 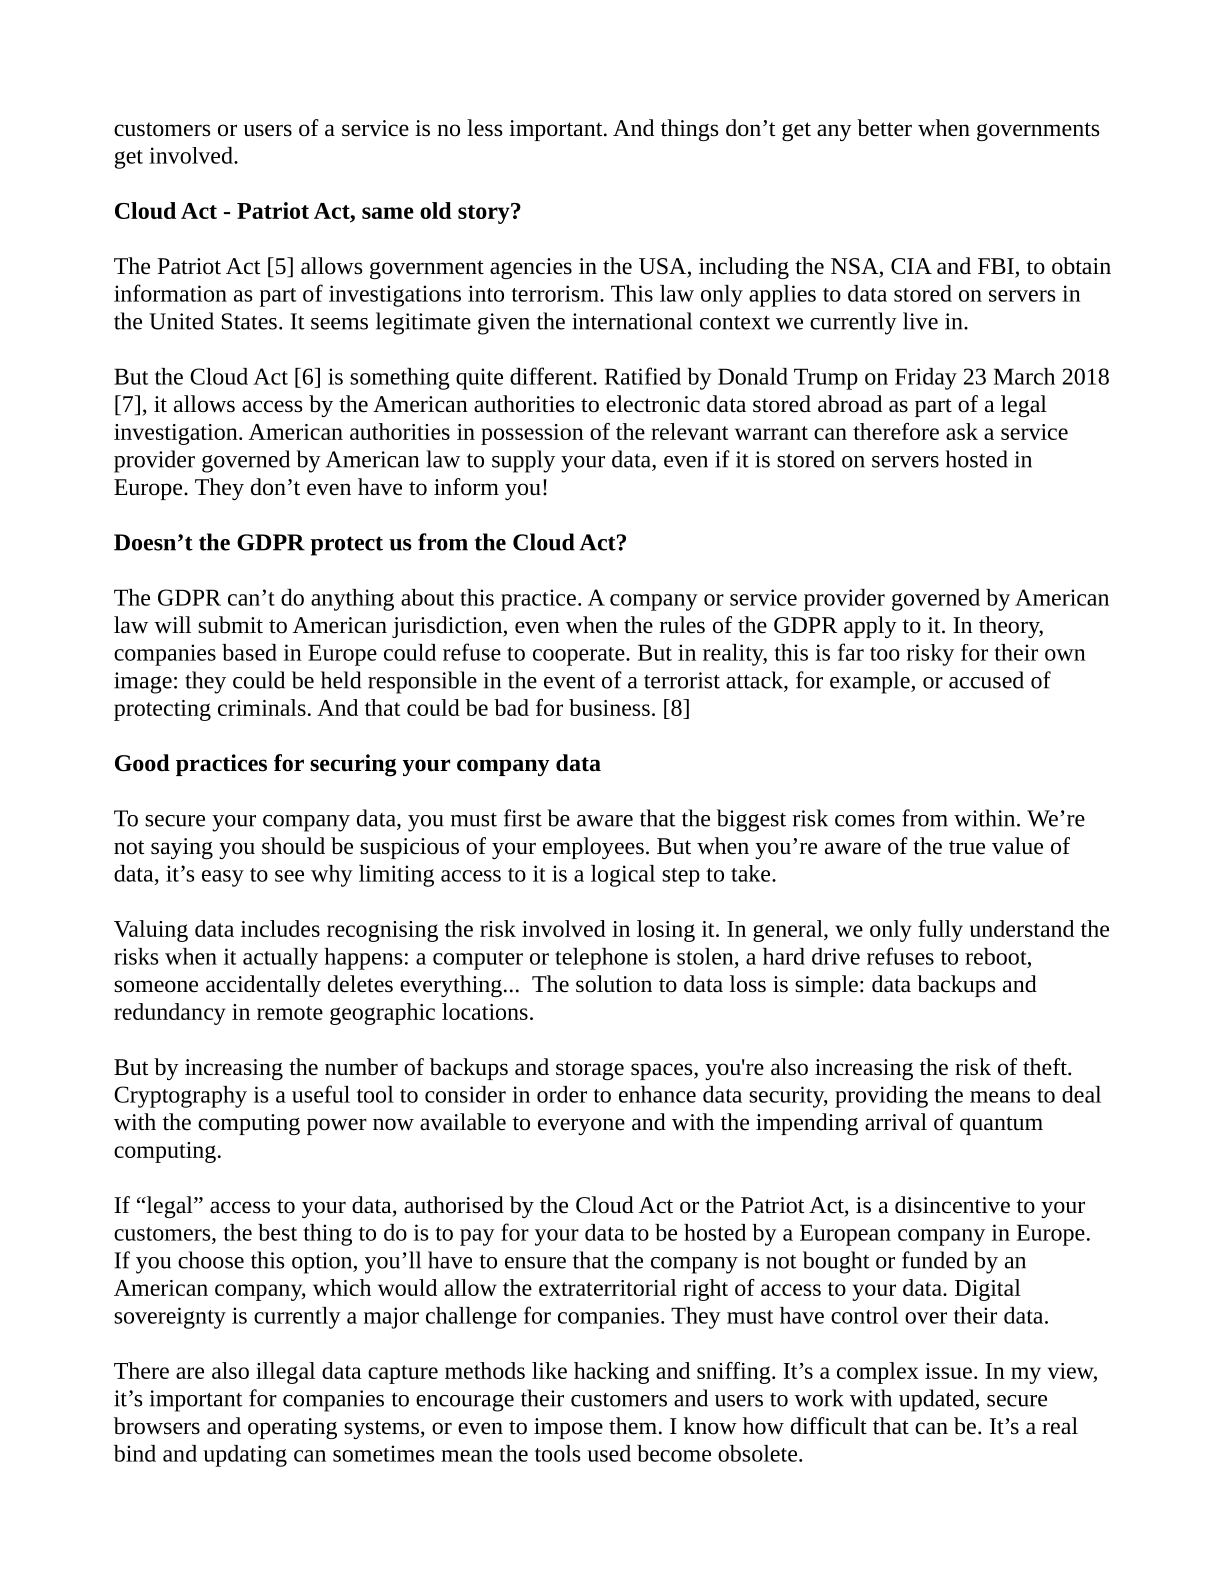 What do you see at coordinates (633, 1426) in the image?
I see `them` at bounding box center [633, 1426].
